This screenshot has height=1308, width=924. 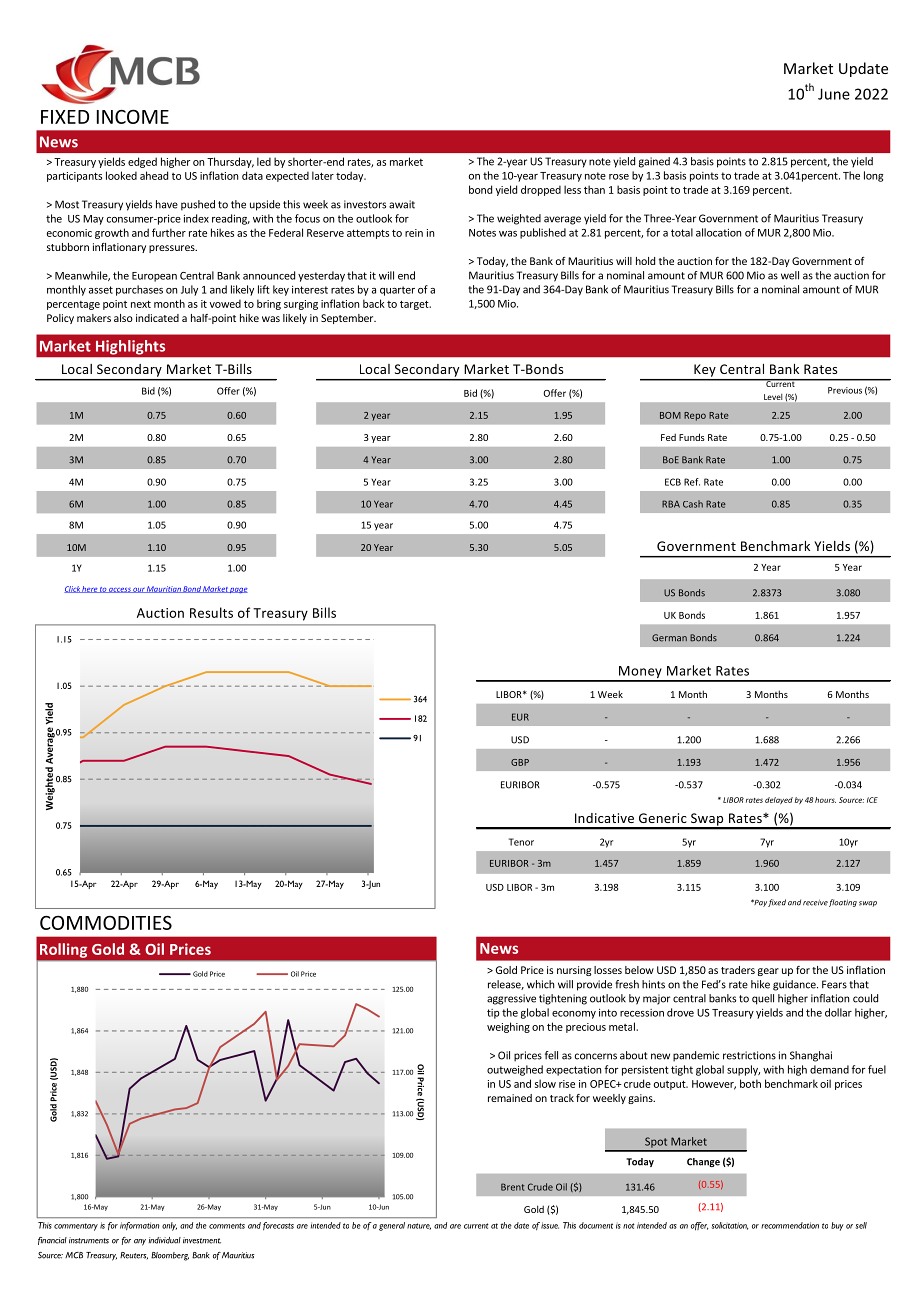 What do you see at coordinates (106, 922) in the screenshot?
I see `COMMODITIES` at bounding box center [106, 922].
